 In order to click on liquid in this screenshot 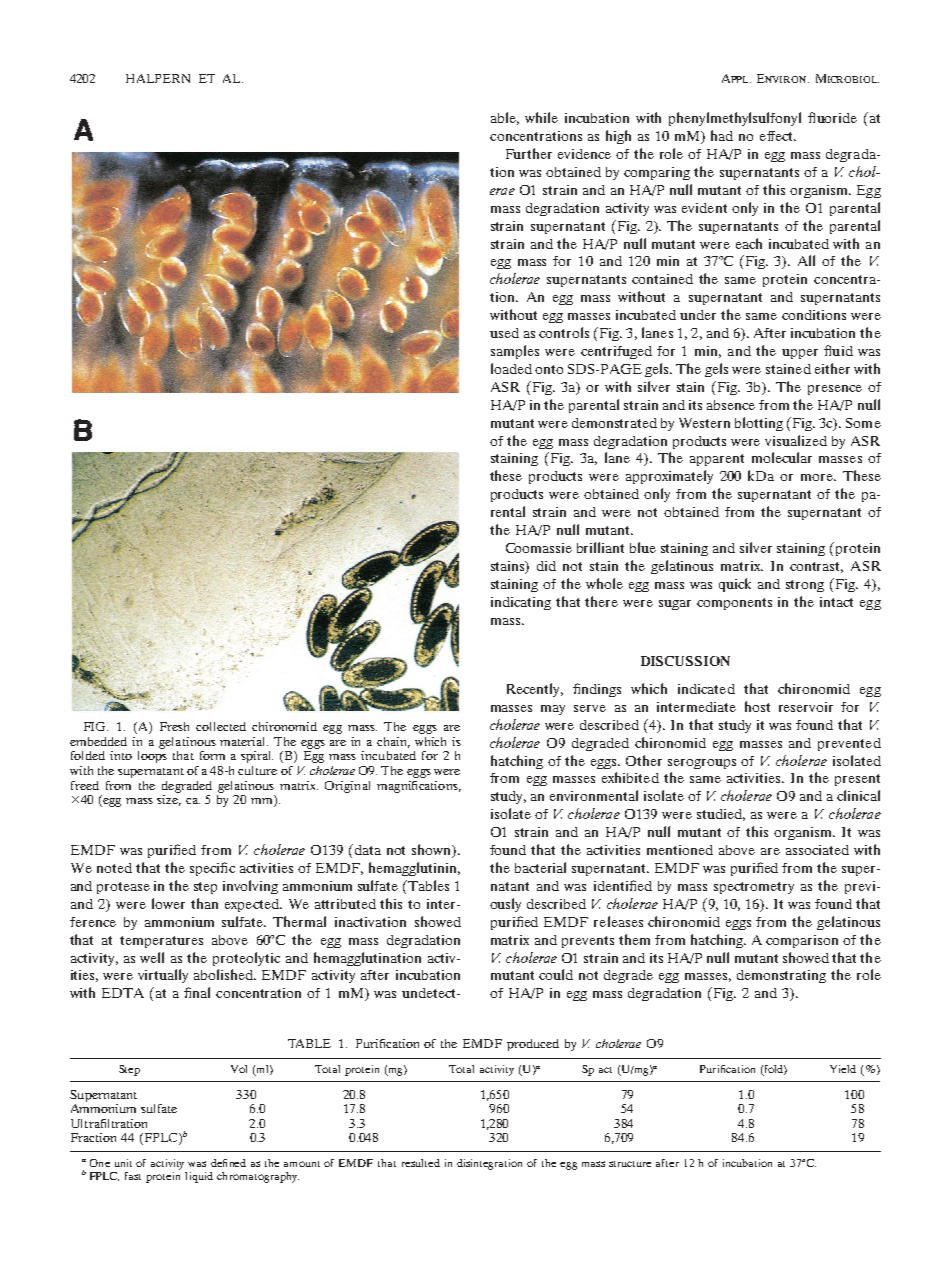, I will do `click(199, 1177)`.
